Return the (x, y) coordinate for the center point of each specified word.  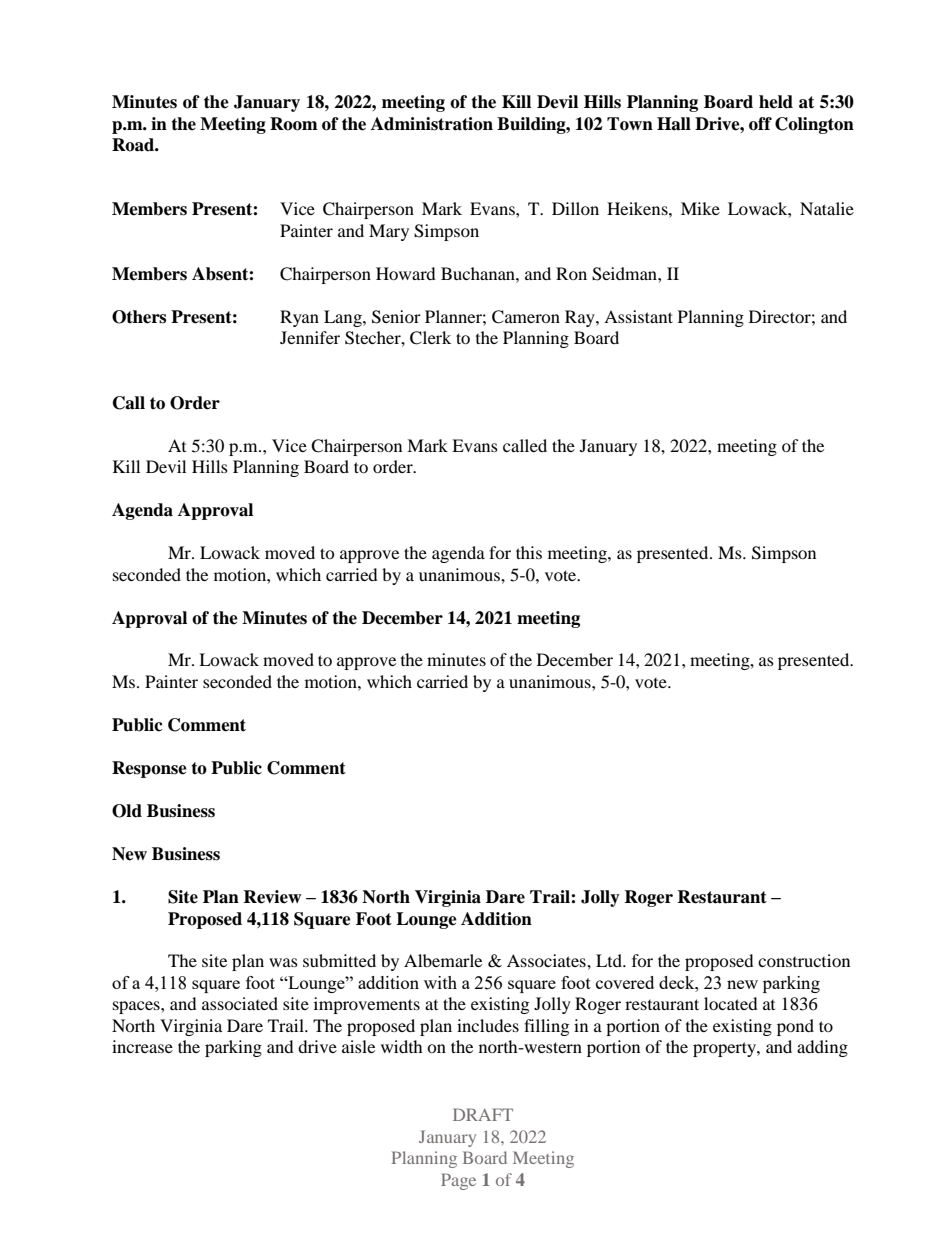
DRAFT (483, 1114)
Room (294, 124)
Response (149, 769)
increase (142, 1046)
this (529, 552)
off (760, 124)
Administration (432, 124)
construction (804, 960)
